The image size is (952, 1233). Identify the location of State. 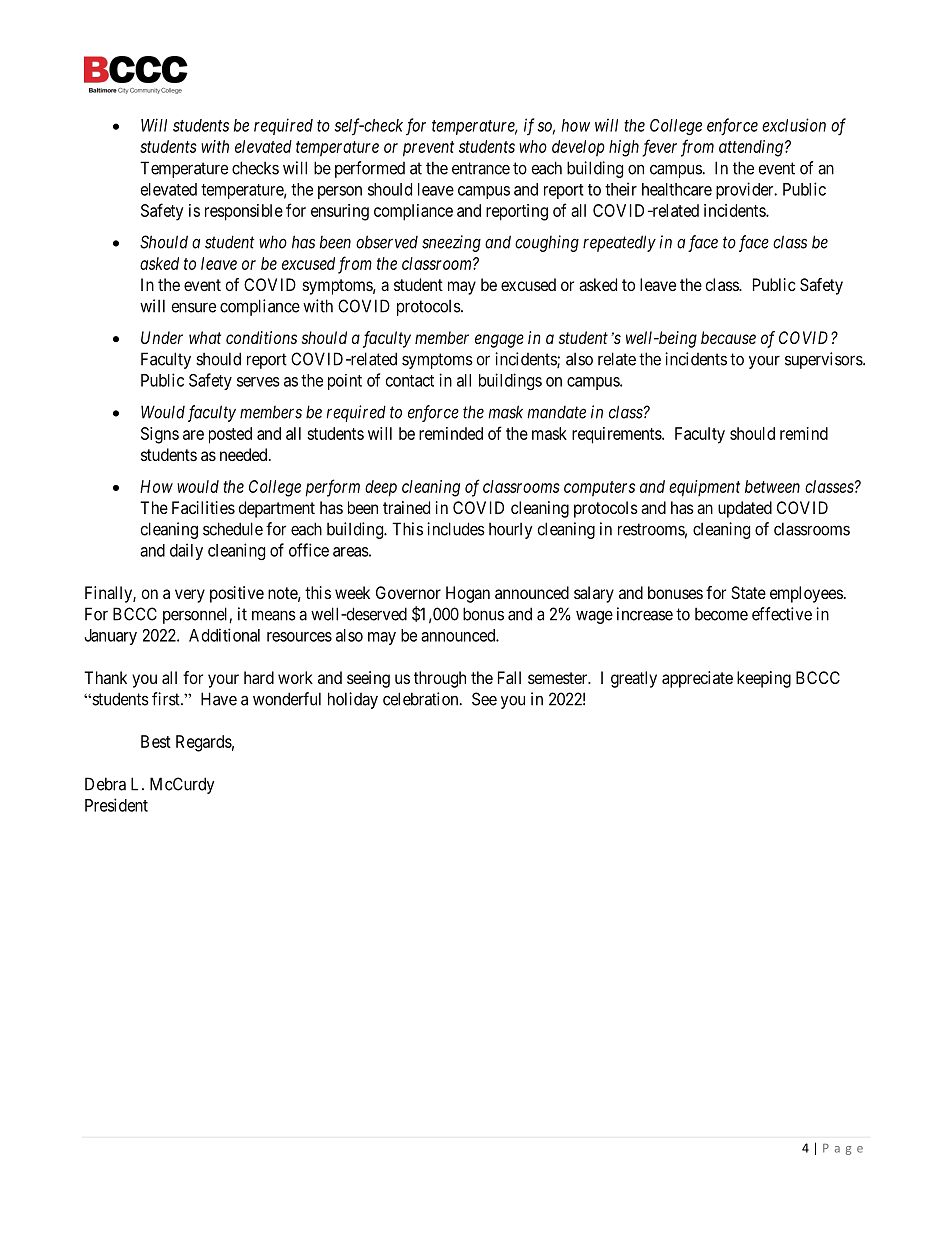
(748, 592).
